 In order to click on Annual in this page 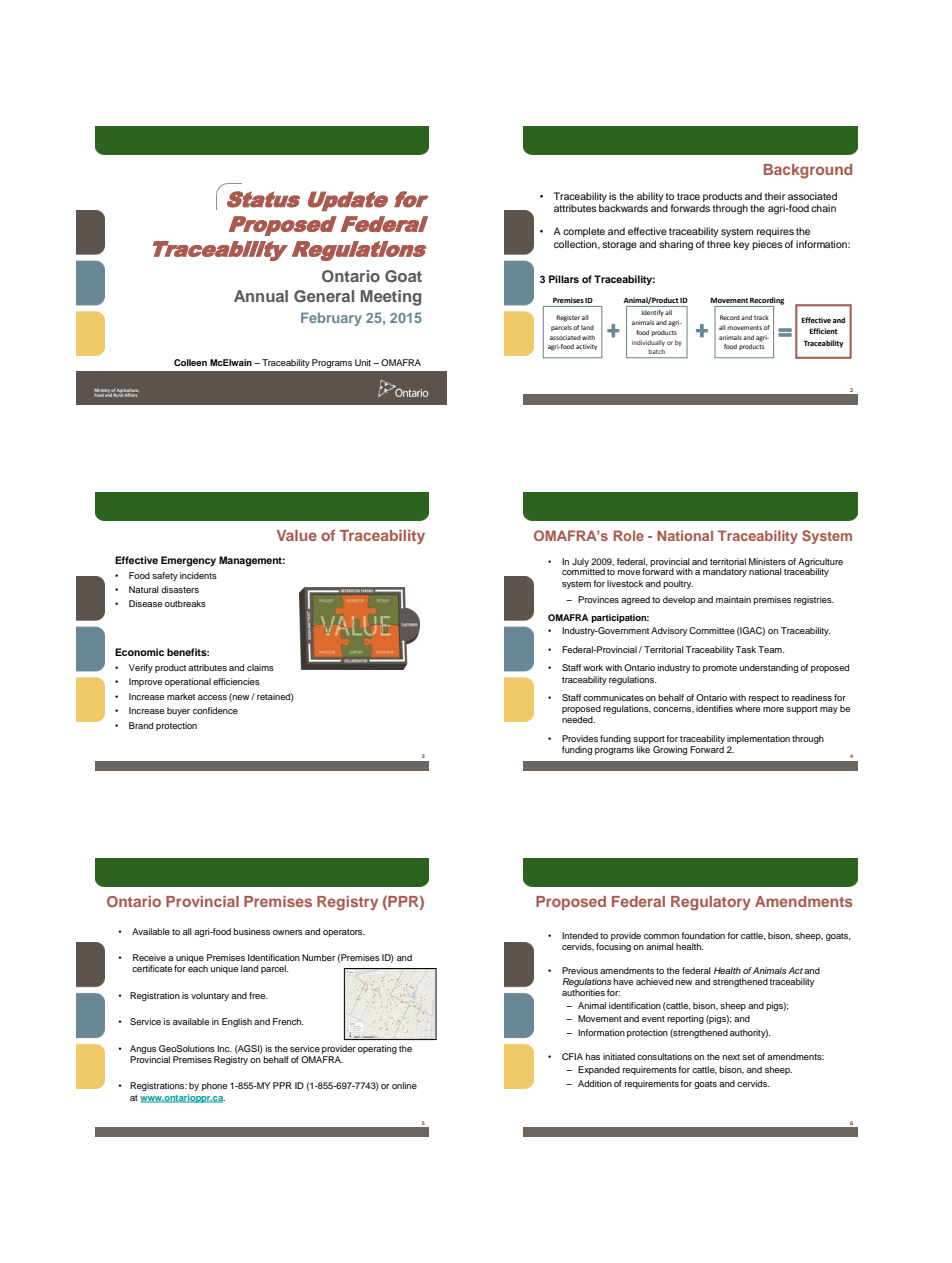, I will do `click(261, 296)`.
